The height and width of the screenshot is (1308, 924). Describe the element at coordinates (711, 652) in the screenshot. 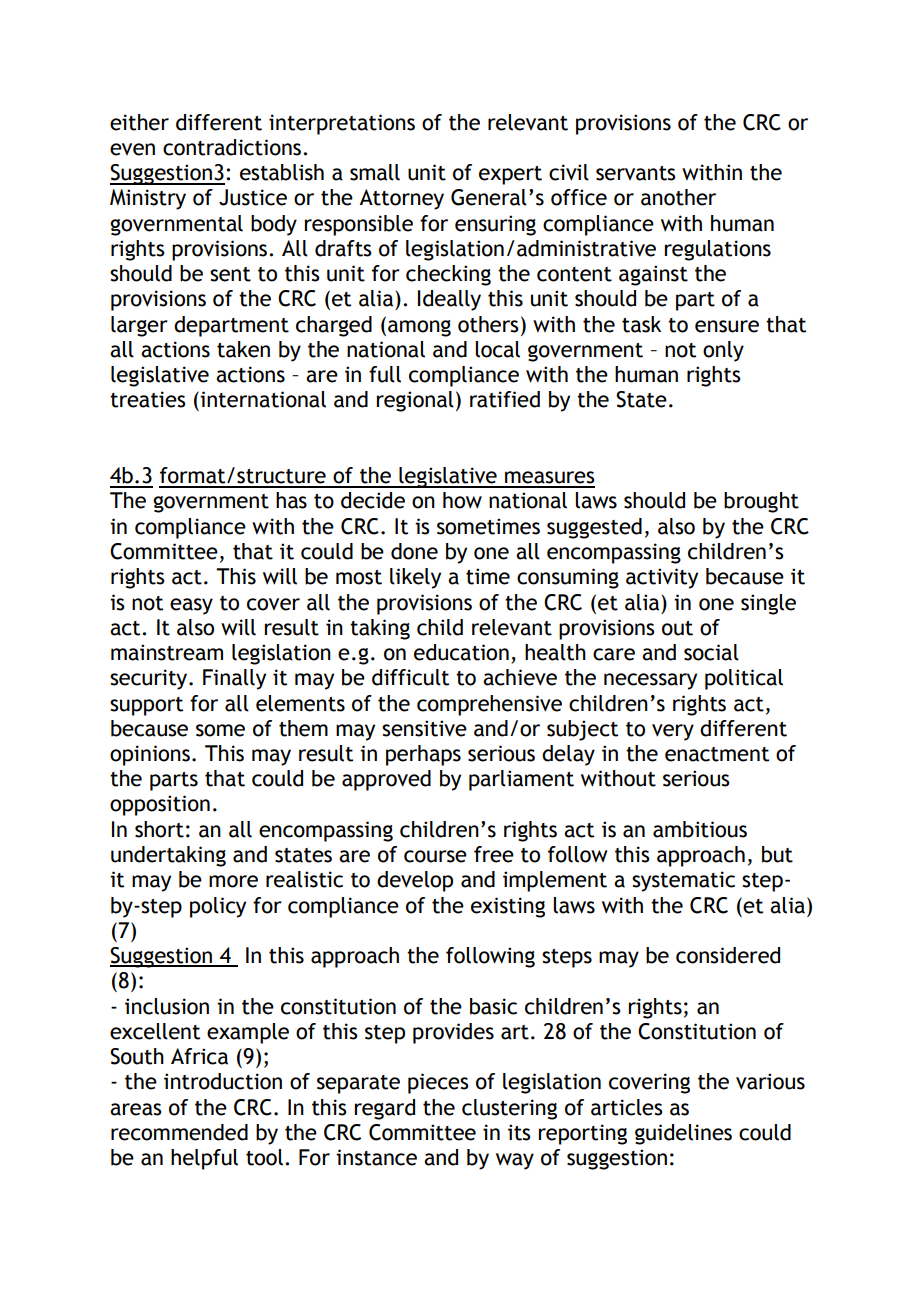

I see `social` at that location.
